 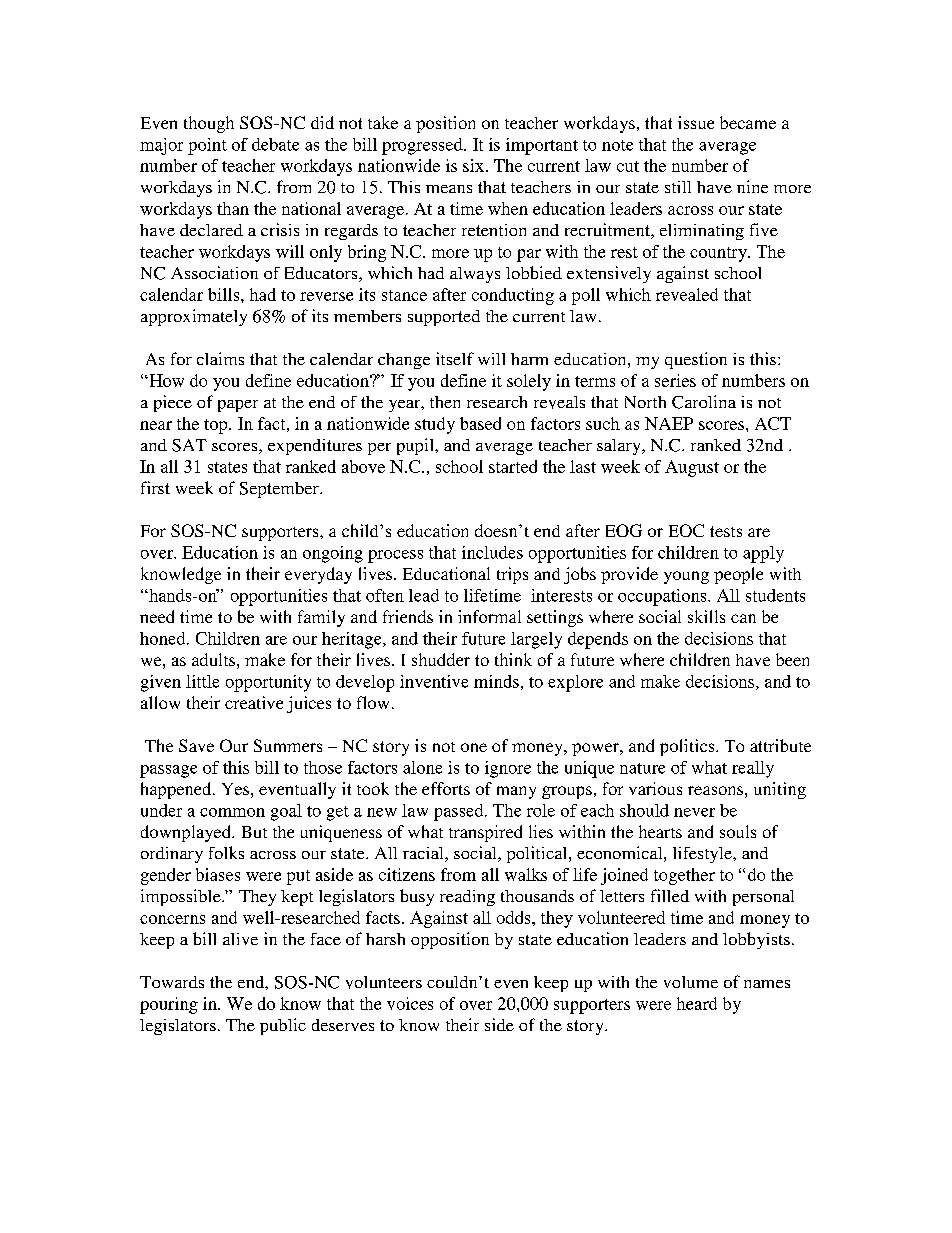 What do you see at coordinates (473, 165) in the page?
I see `six` at bounding box center [473, 165].
